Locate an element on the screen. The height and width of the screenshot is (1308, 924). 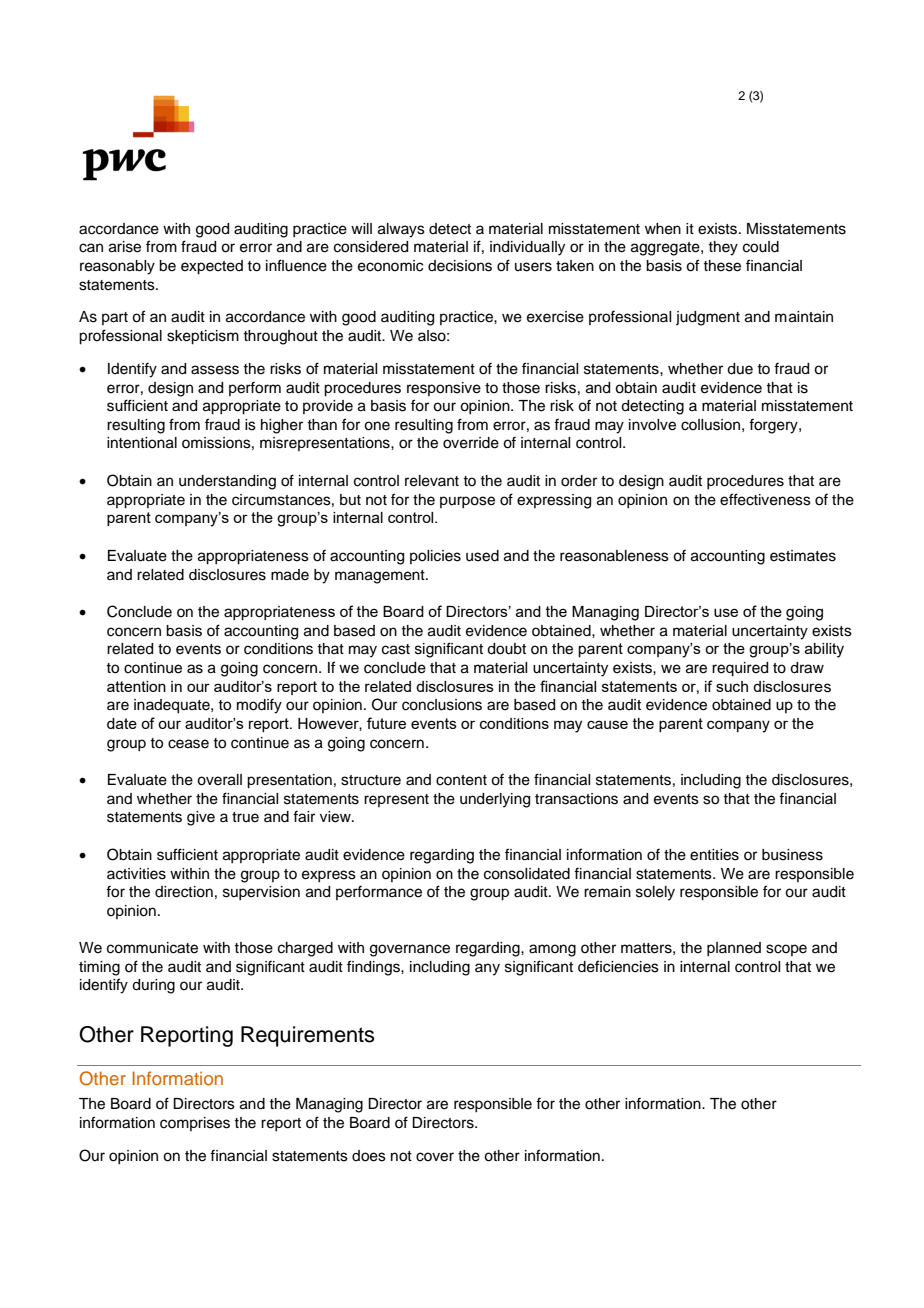
comprises is located at coordinates (195, 1124).
